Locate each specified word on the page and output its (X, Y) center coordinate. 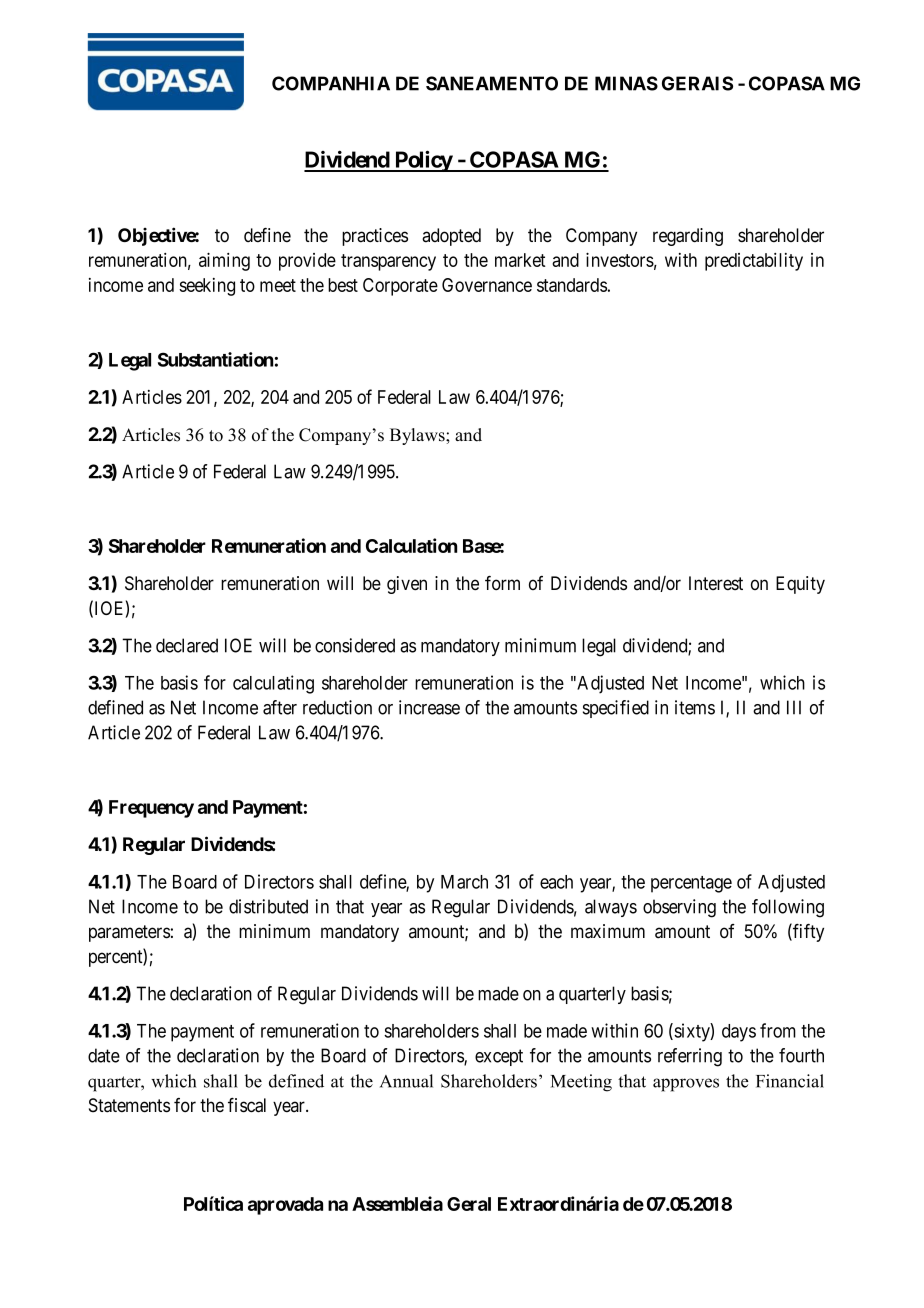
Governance (487, 285)
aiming (224, 261)
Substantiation (215, 359)
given (407, 585)
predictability (754, 262)
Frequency (151, 809)
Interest (716, 583)
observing (679, 908)
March (464, 882)
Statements (129, 1105)
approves (686, 1085)
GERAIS (697, 83)
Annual (406, 1081)
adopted (451, 237)
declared (187, 645)
